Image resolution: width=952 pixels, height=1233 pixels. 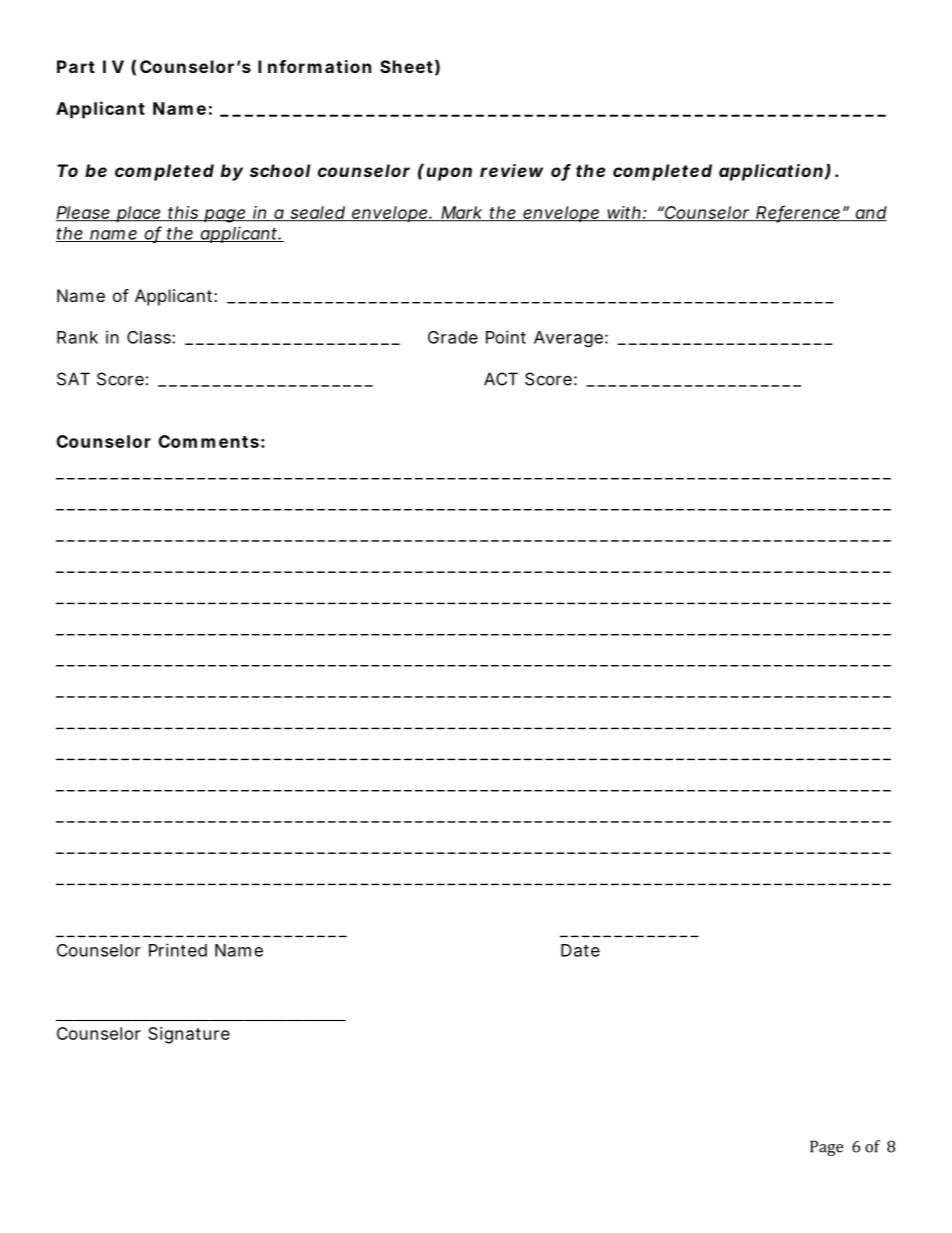 I want to click on ACT, so click(x=501, y=379).
